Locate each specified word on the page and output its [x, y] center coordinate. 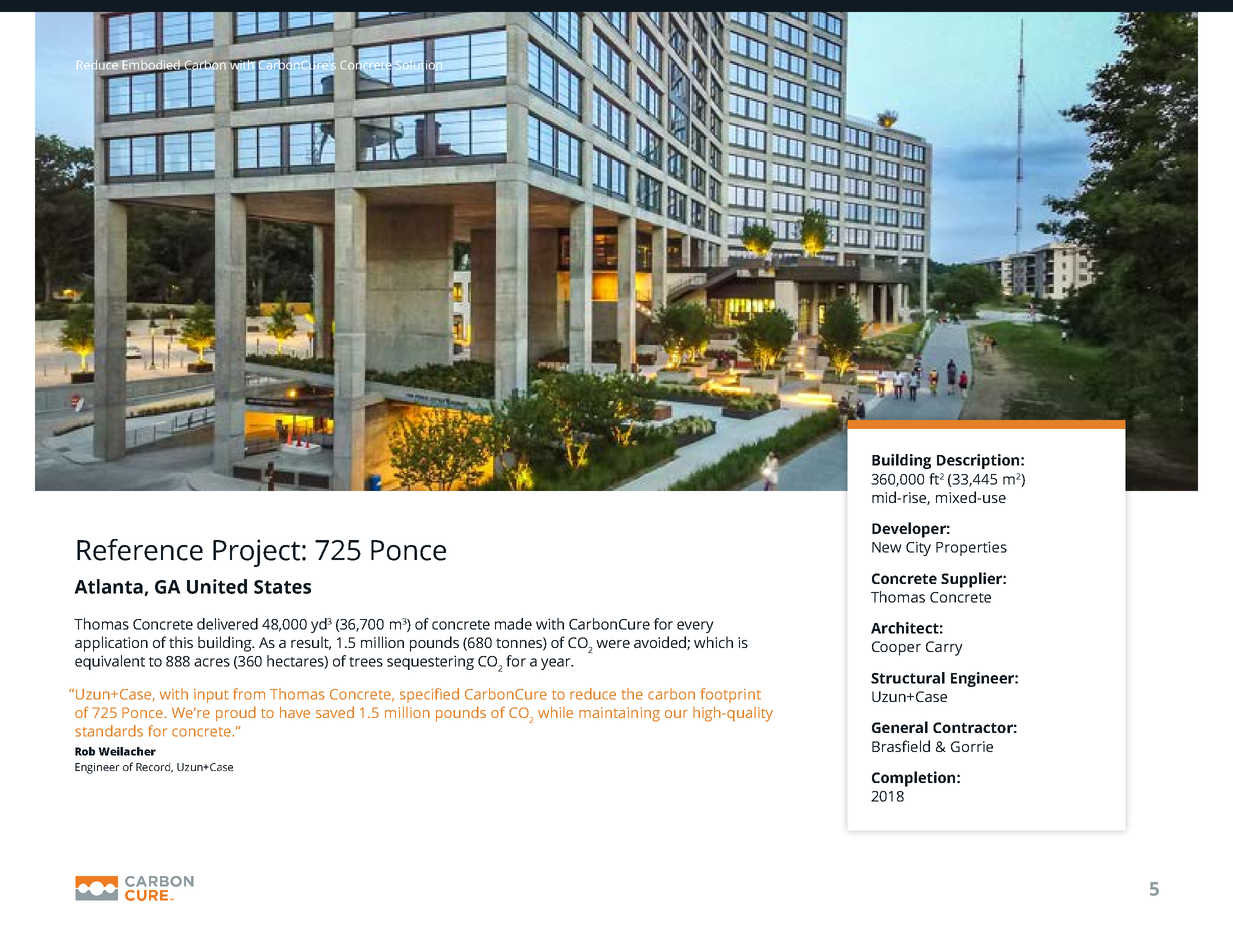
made [513, 624]
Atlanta [109, 587]
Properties [971, 548]
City [918, 548]
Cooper [896, 648]
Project [256, 553]
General [900, 727]
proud [236, 714]
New [887, 547]
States [282, 587]
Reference [140, 550]
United [217, 586]
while [555, 712]
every [695, 627]
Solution [418, 64]
